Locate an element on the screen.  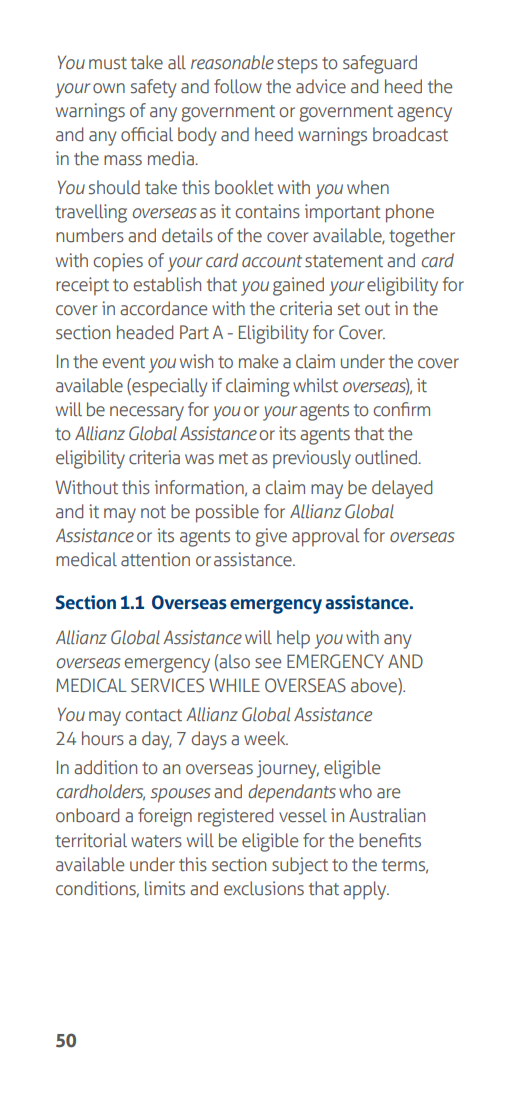
waters is located at coordinates (156, 841).
